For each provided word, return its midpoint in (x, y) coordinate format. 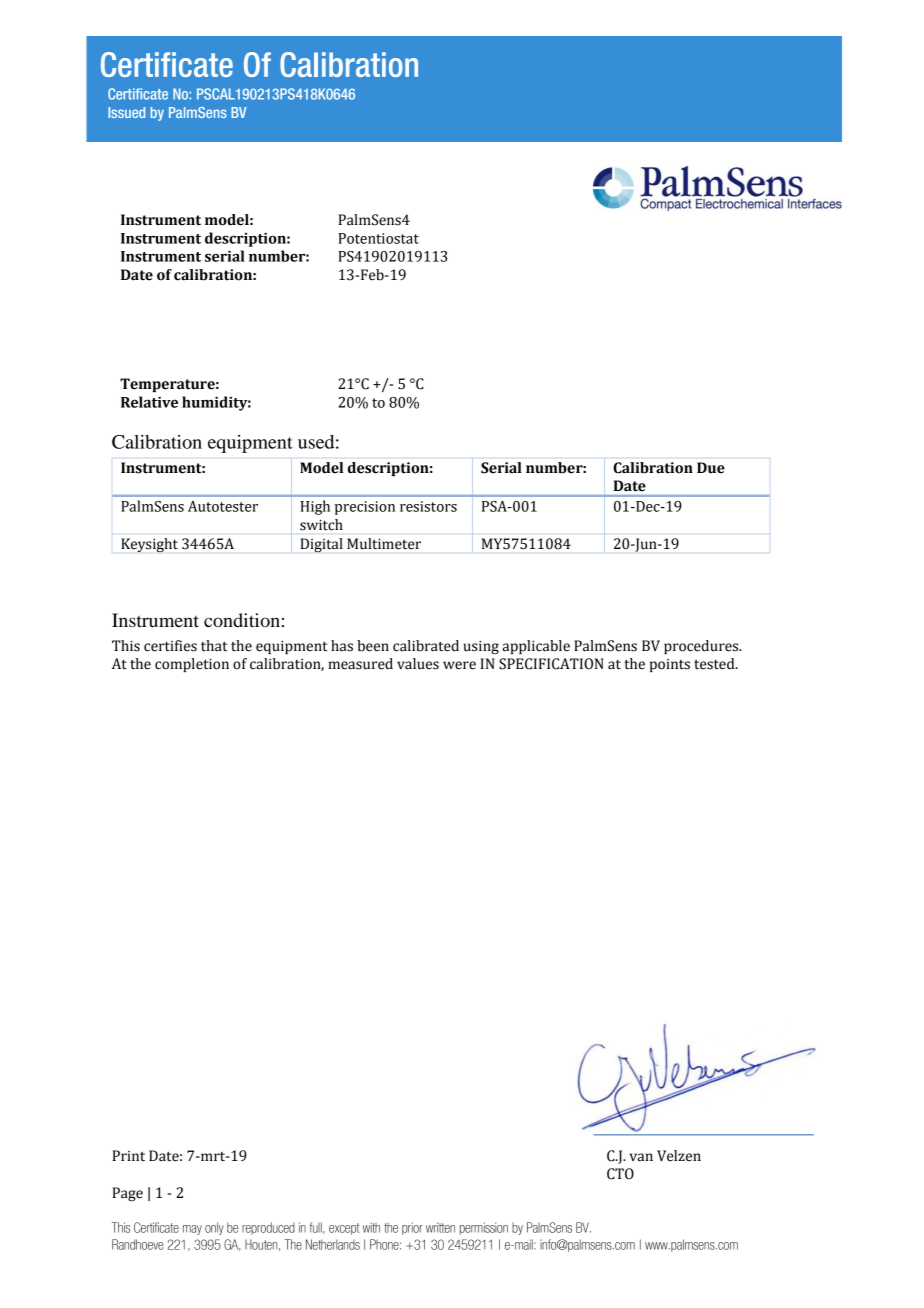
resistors (428, 506)
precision (365, 508)
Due (711, 468)
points (670, 665)
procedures (702, 647)
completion (192, 665)
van (641, 1157)
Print (128, 1156)
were (459, 665)
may (192, 1230)
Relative (149, 402)
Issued (126, 112)
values (418, 664)
